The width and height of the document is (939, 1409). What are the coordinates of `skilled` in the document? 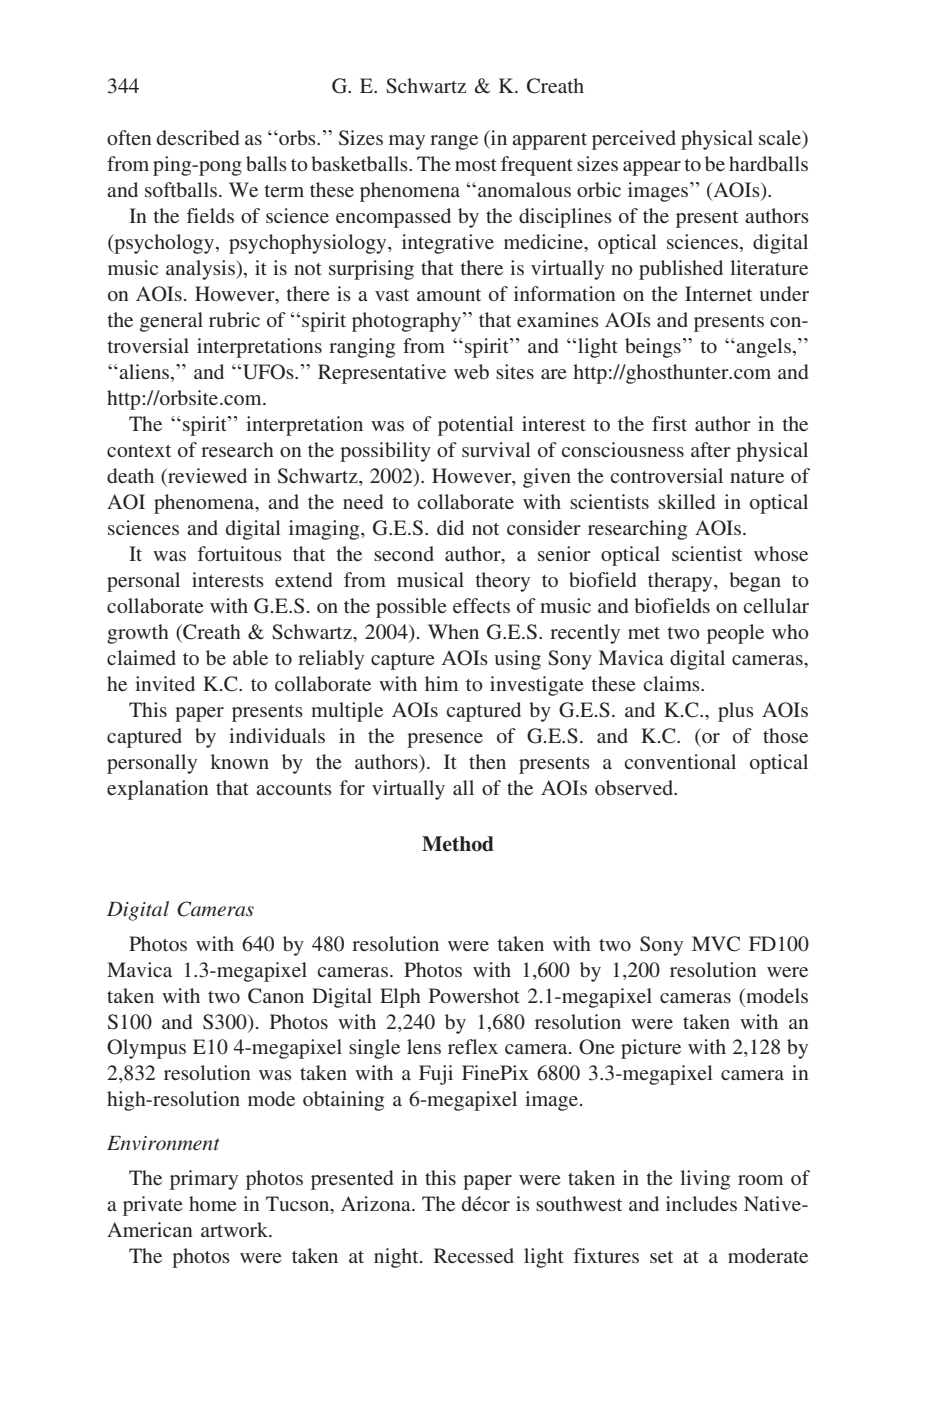 It's located at (686, 501).
